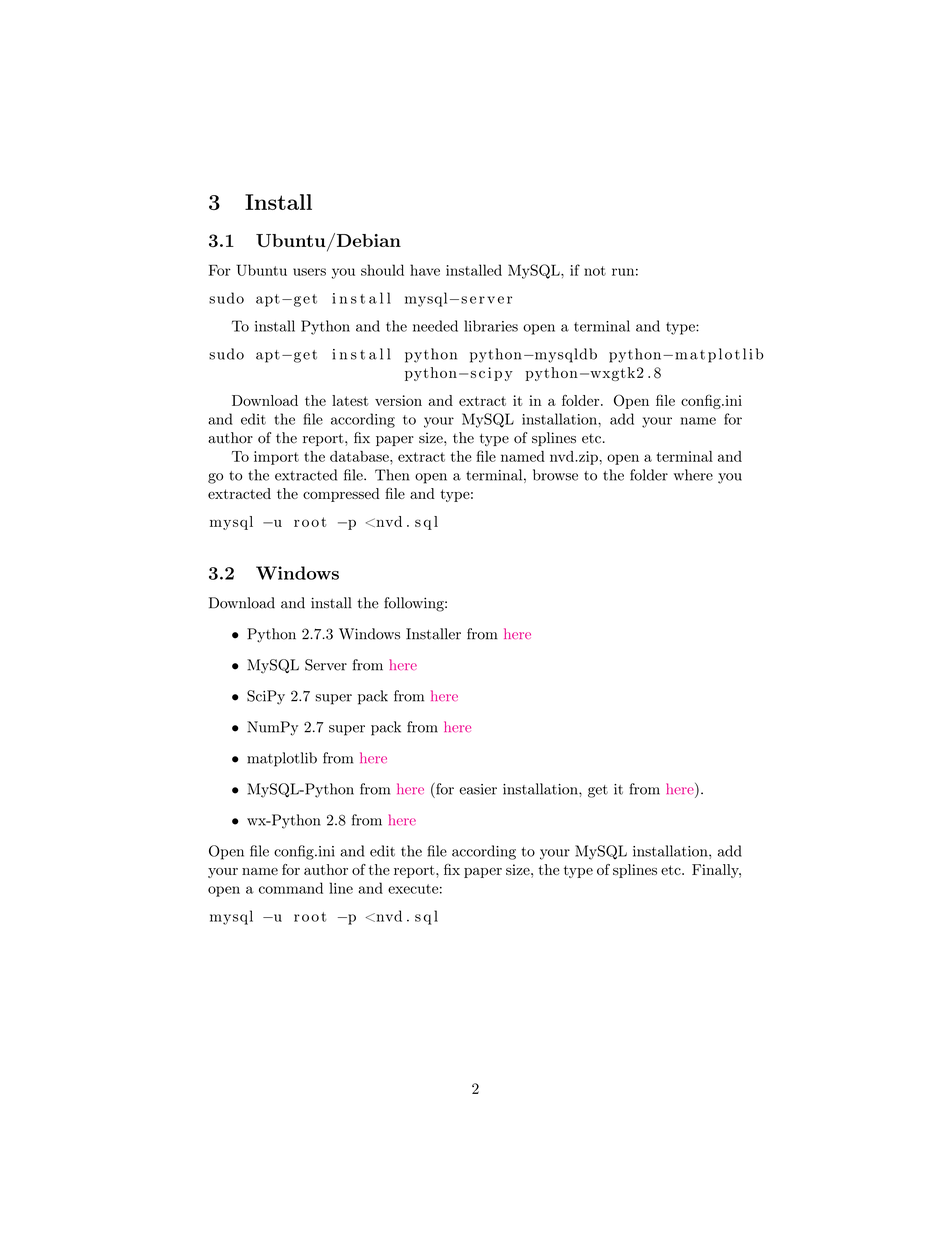 This screenshot has width=952, height=1233. What do you see at coordinates (595, 271) in the screenshot?
I see `not` at bounding box center [595, 271].
